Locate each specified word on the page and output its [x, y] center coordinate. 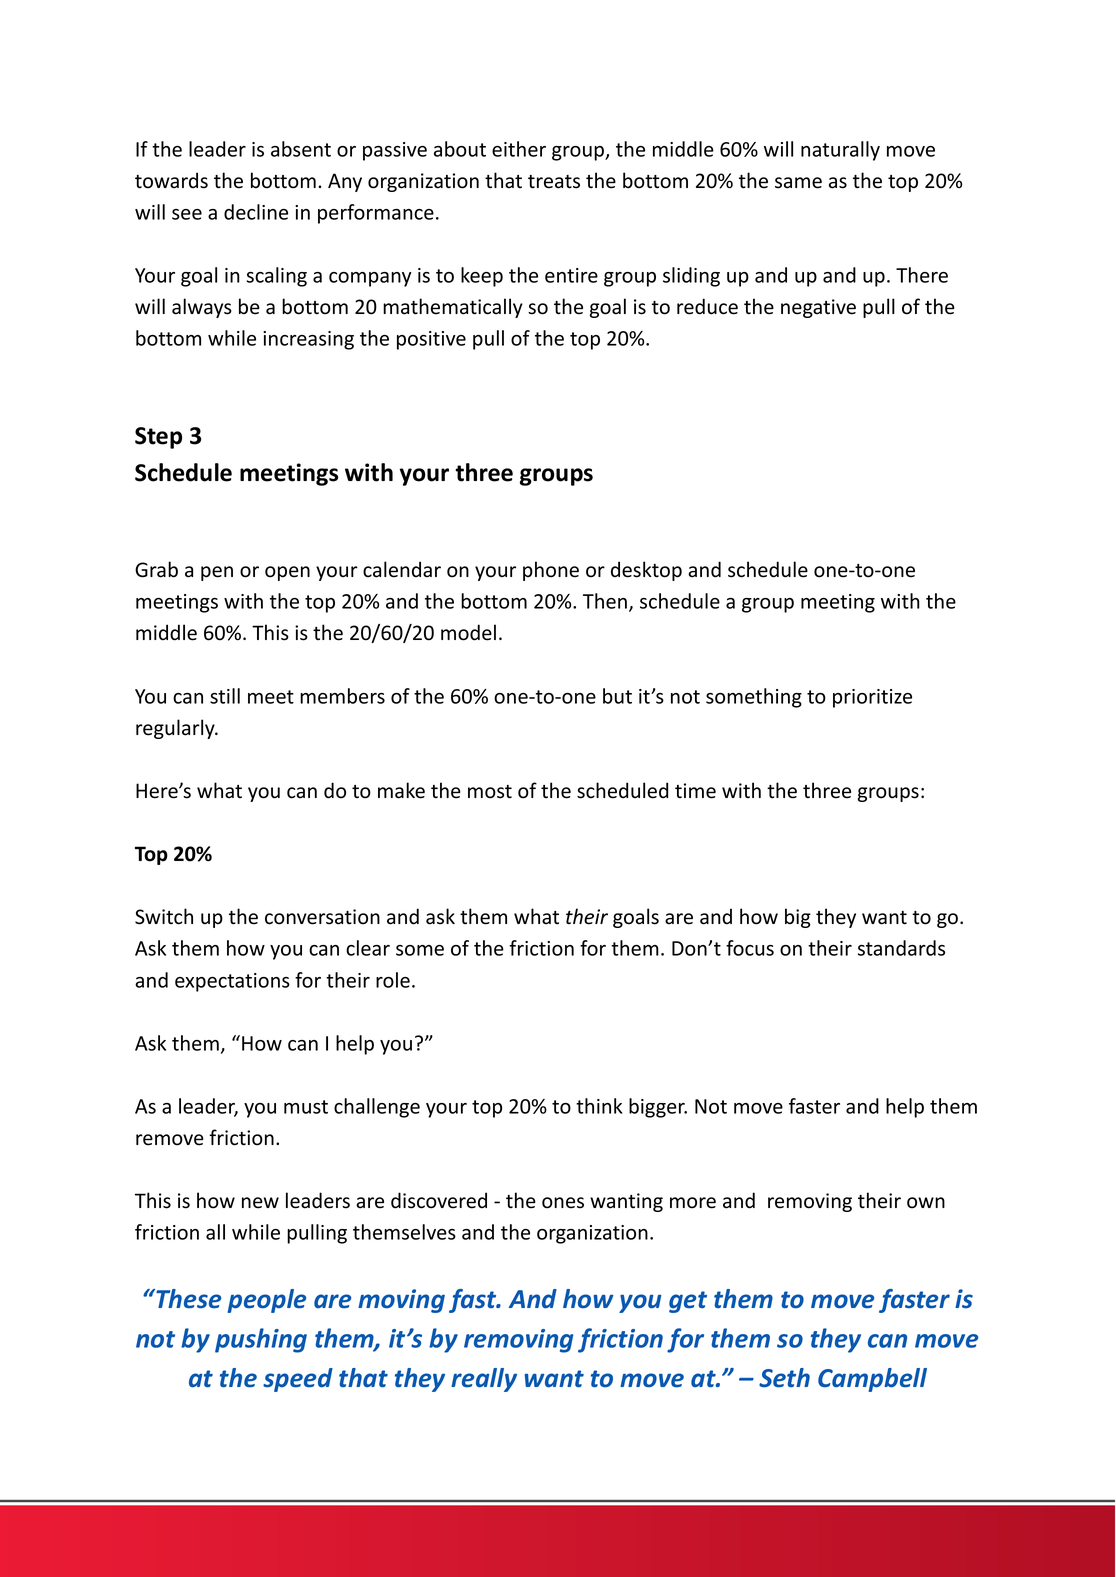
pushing [261, 1340]
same [798, 183]
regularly [176, 729]
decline [256, 212]
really [484, 1380]
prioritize [872, 698]
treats [554, 182]
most [490, 792]
